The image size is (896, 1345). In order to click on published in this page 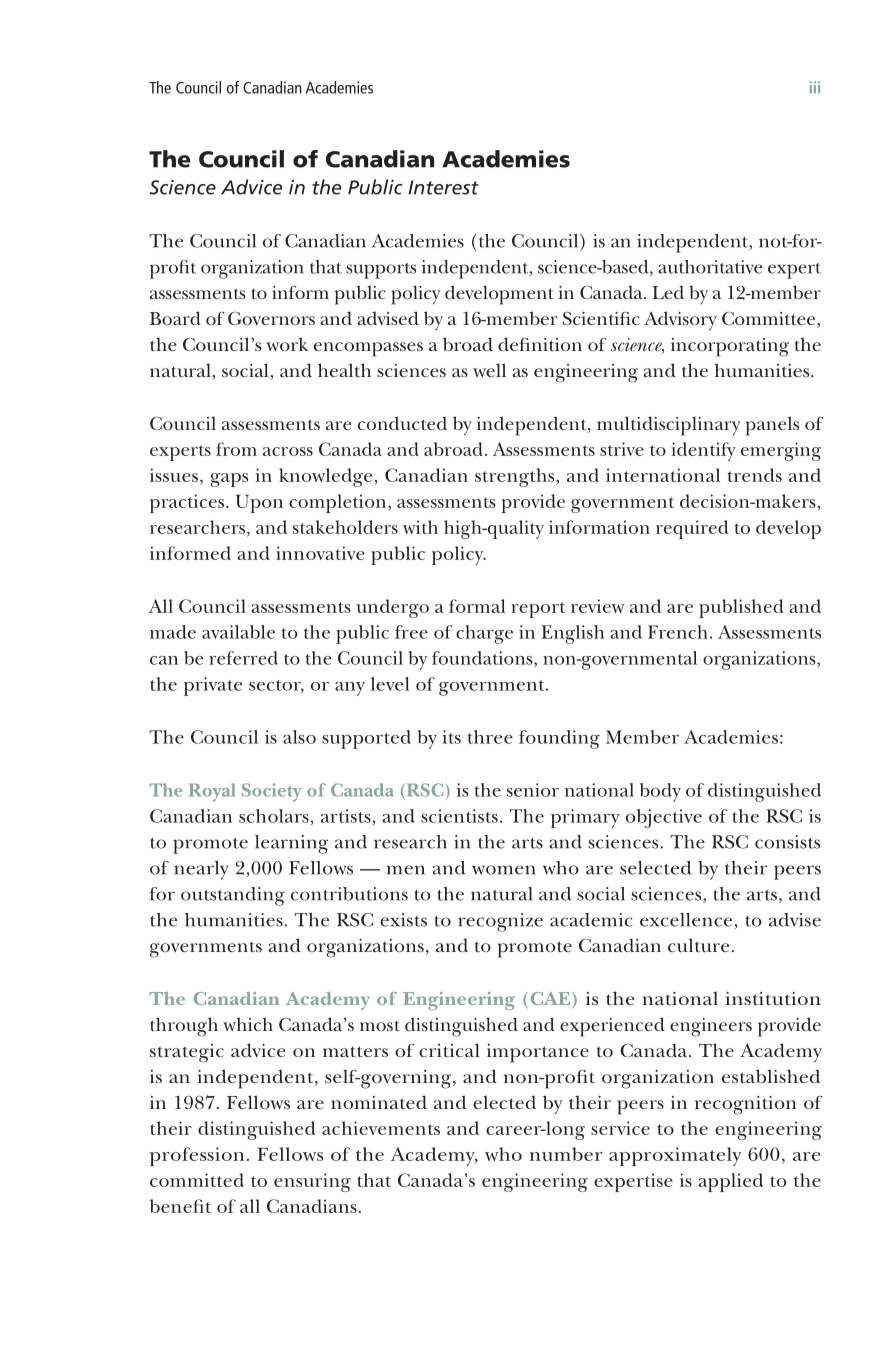, I will do `click(741, 608)`.
